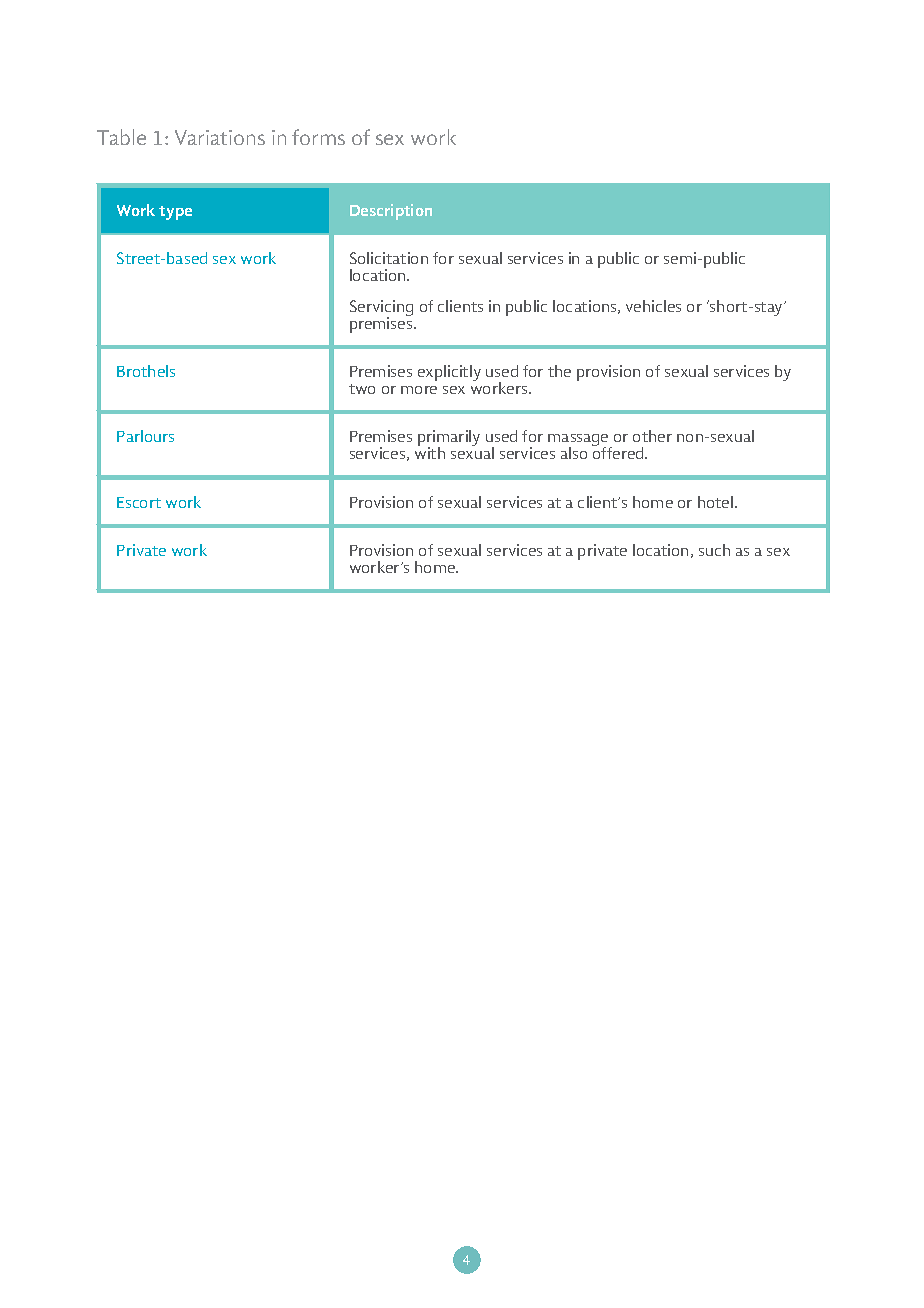 This screenshot has width=924, height=1308. Describe the element at coordinates (318, 137) in the screenshot. I see `forms` at that location.
